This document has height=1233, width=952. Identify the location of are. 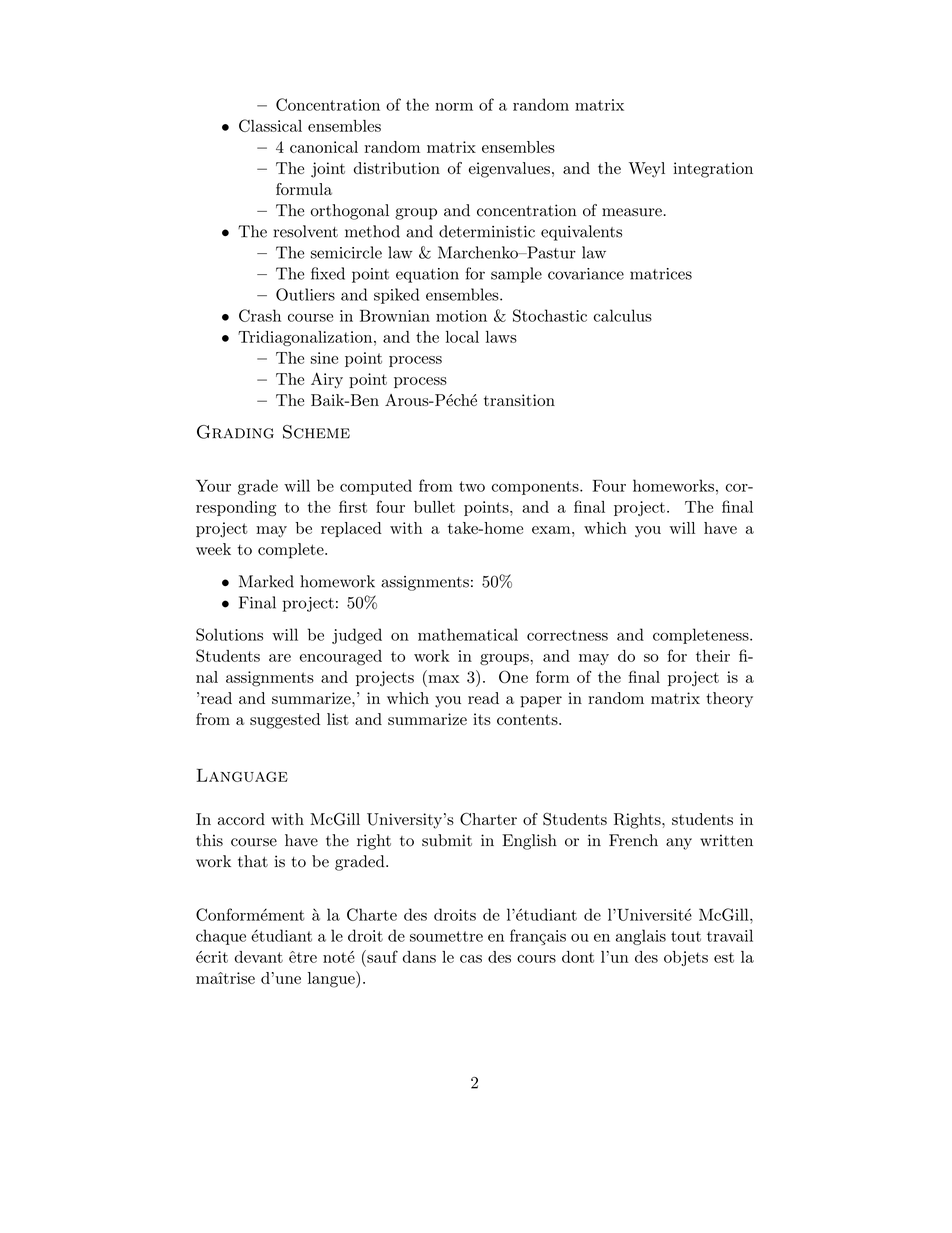
(280, 658).
